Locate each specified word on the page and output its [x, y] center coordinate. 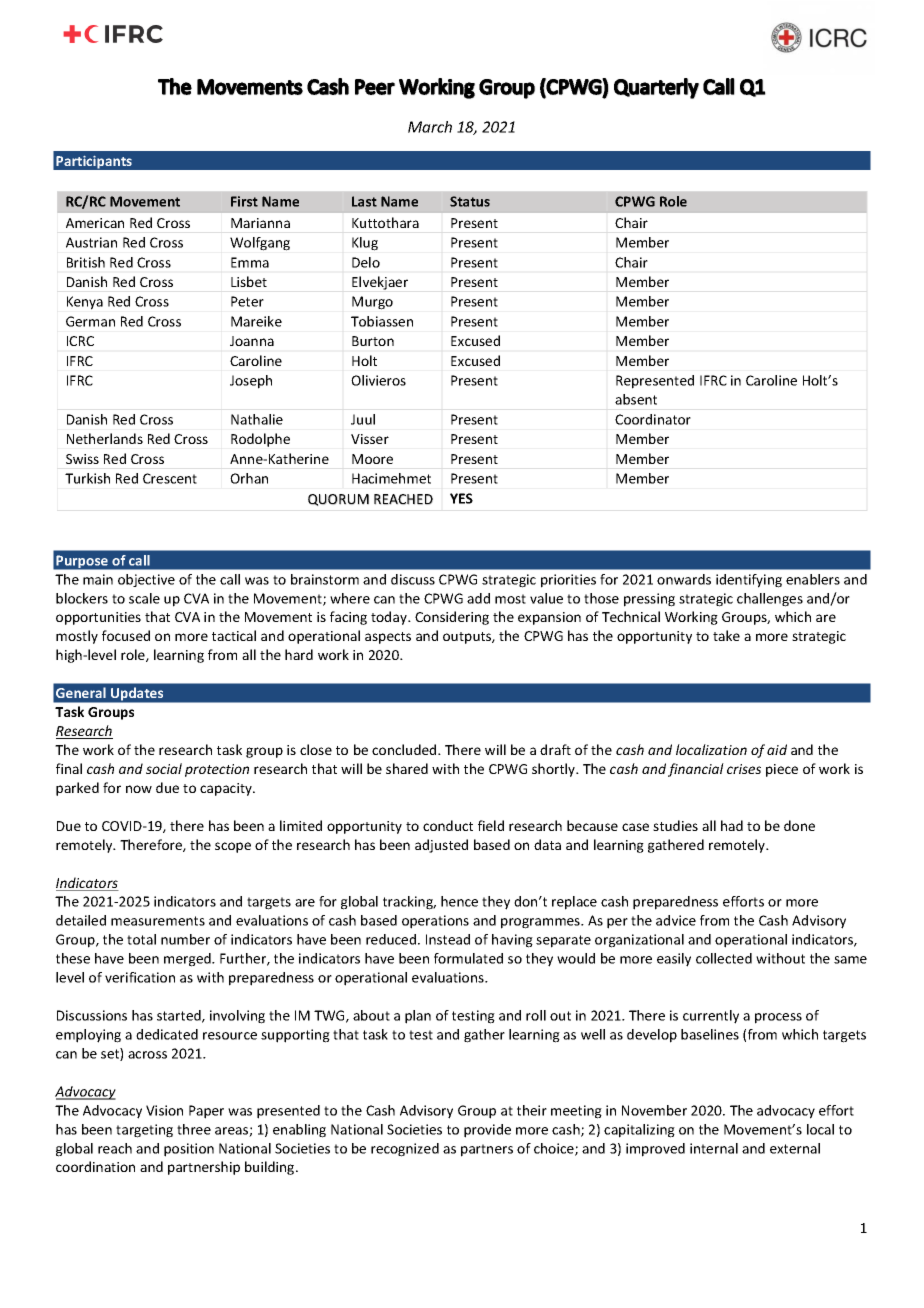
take [726, 635]
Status [470, 201]
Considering [452, 618]
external [795, 1148]
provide [487, 1131]
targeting [144, 1131]
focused [126, 635]
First [244, 201]
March [430, 127]
